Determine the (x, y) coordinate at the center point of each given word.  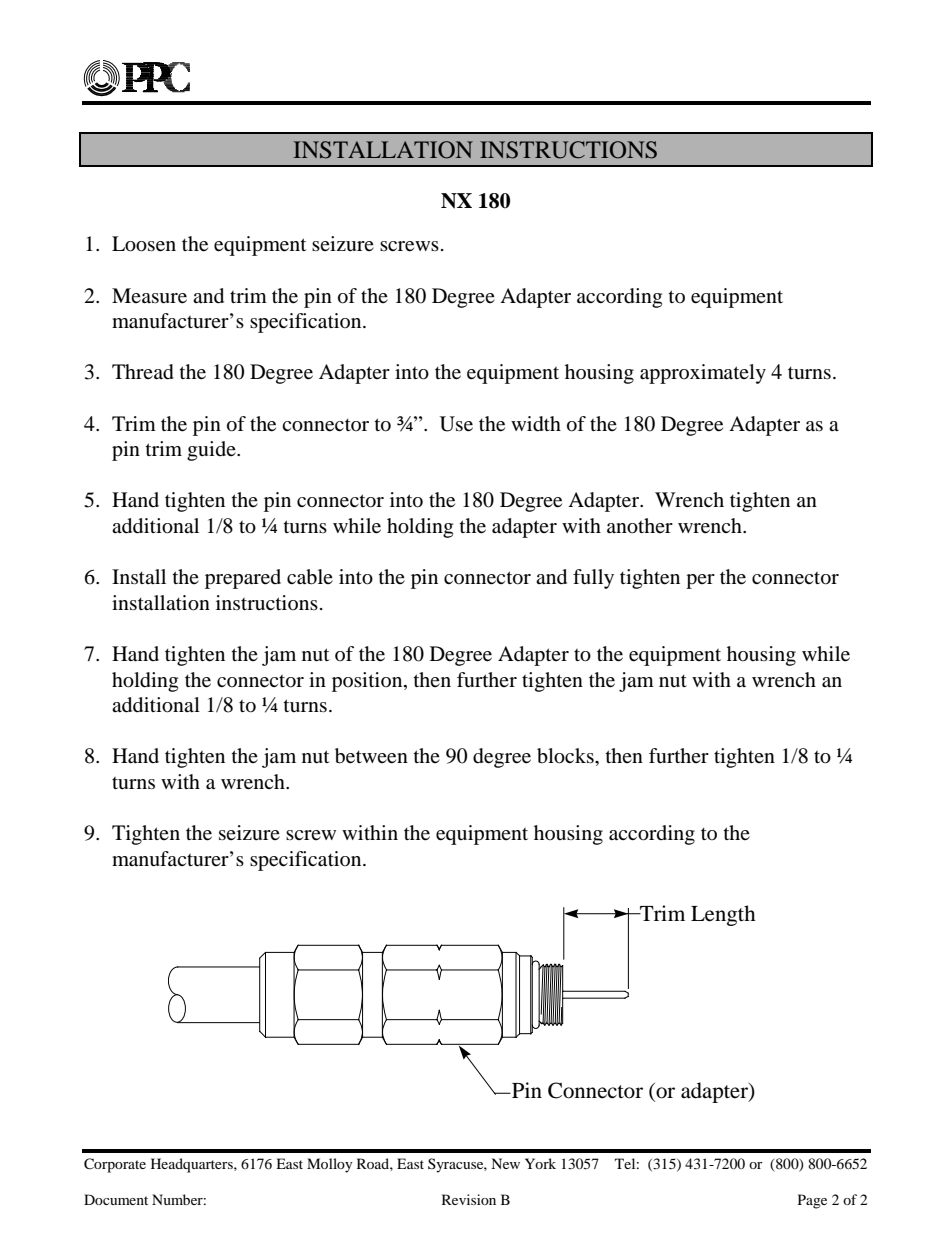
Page (812, 1201)
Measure (149, 296)
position (368, 682)
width (536, 424)
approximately (703, 374)
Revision (469, 1199)
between (371, 756)
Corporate (115, 1165)
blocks (566, 756)
